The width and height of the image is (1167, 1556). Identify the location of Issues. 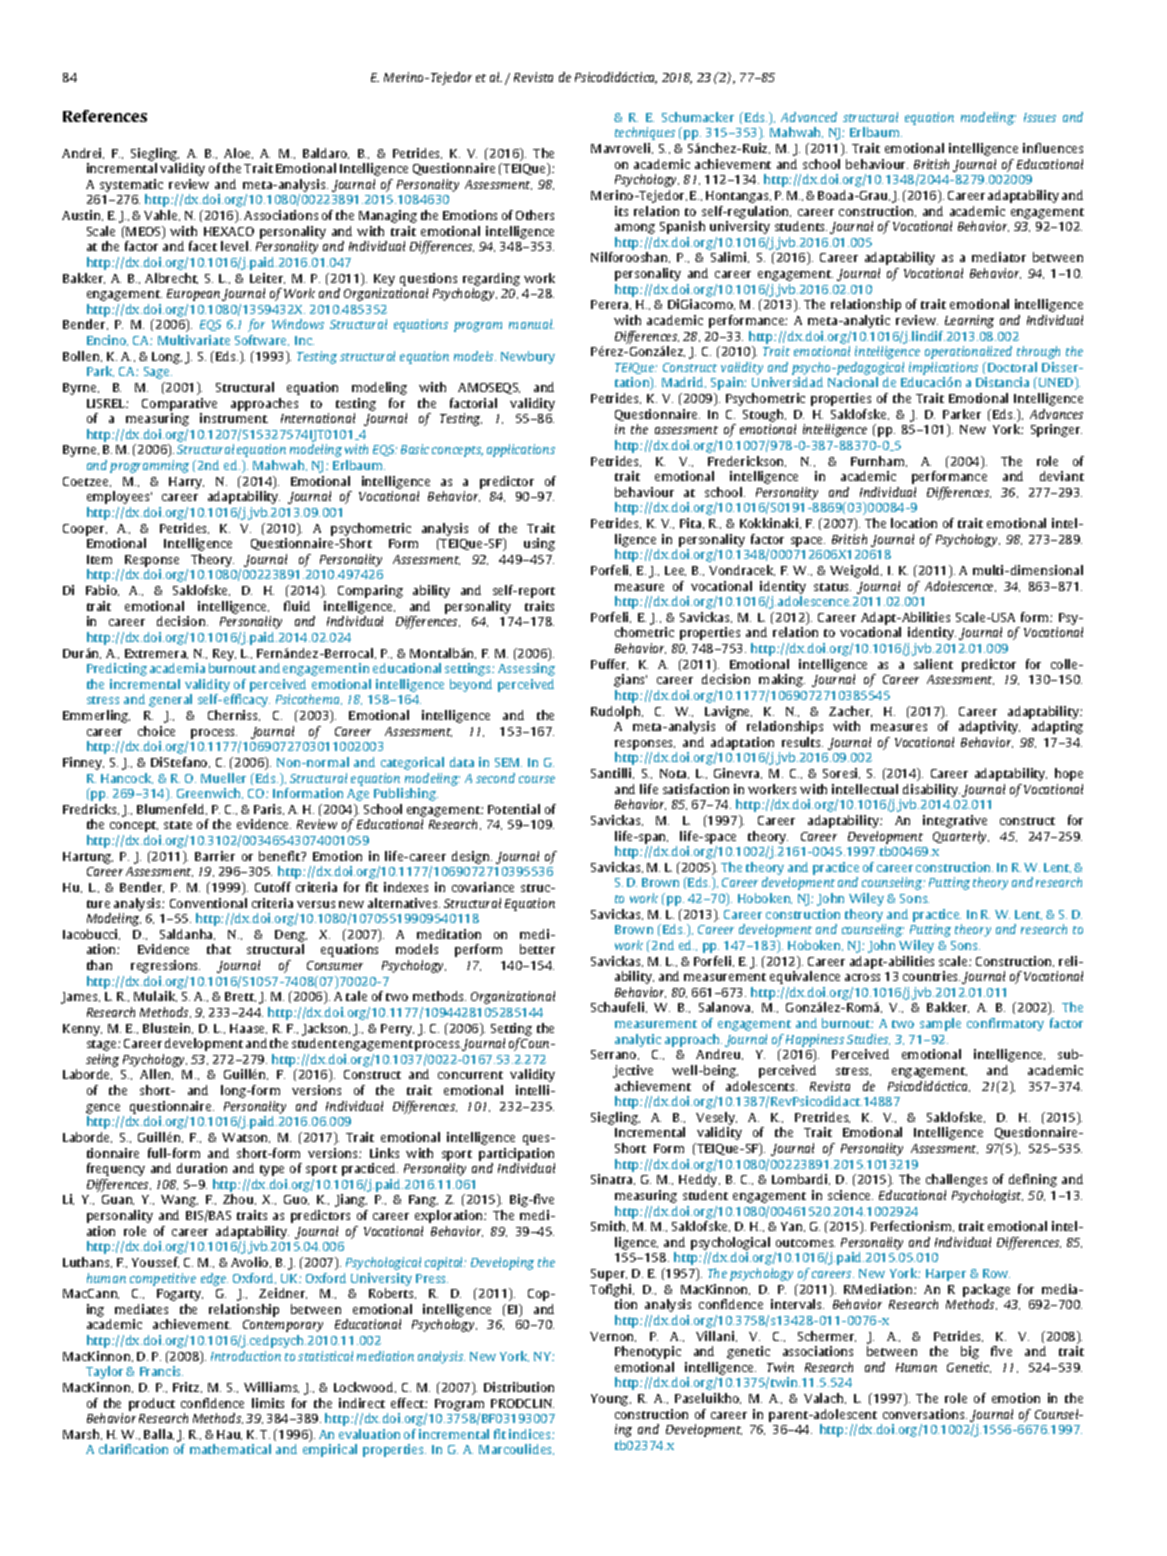
(1040, 117).
